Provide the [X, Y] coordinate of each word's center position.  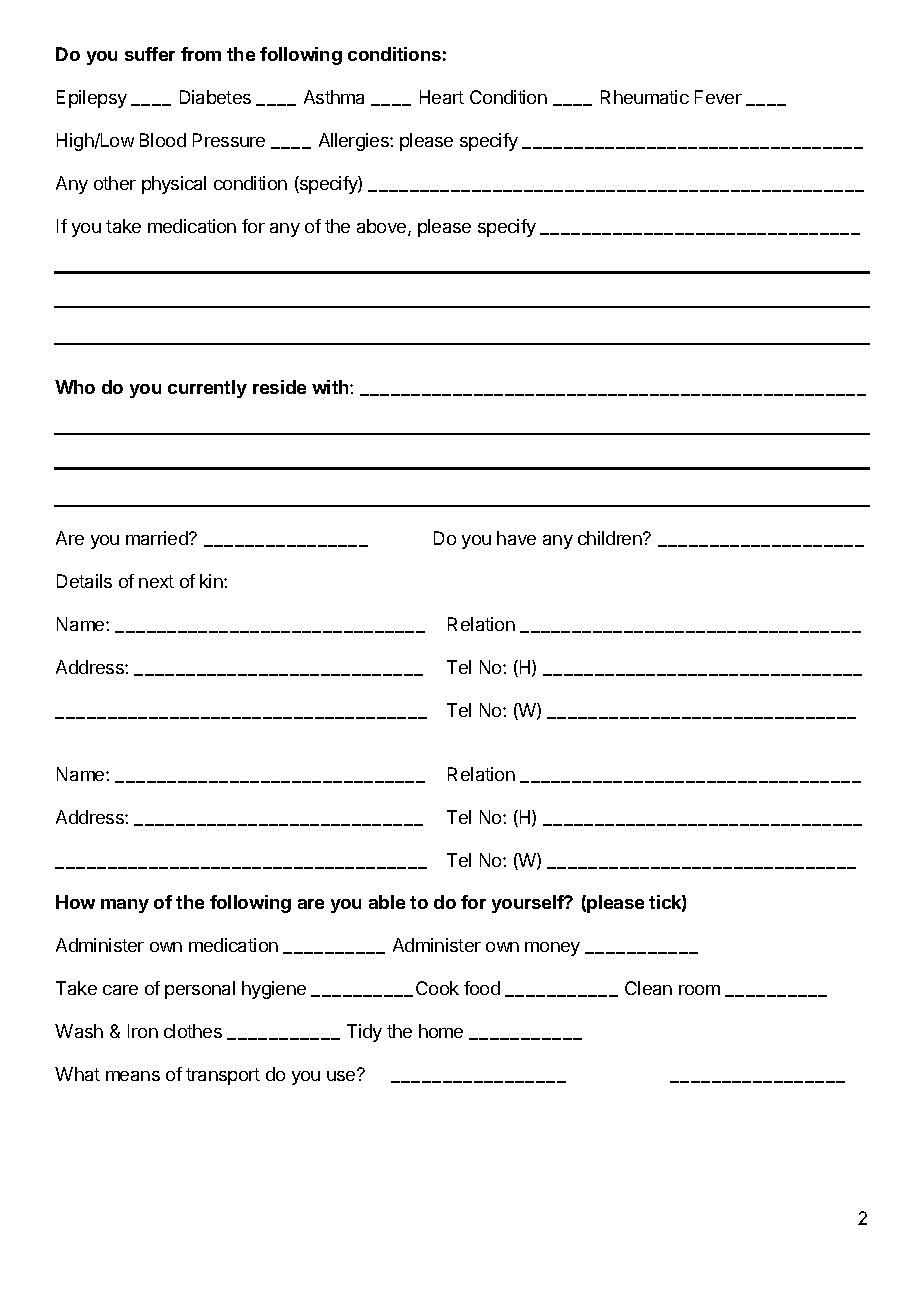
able [387, 902]
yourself [529, 904]
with [331, 387]
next [156, 581]
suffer [150, 54]
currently [207, 389]
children [611, 538]
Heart [442, 97]
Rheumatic [645, 97]
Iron [143, 1031]
